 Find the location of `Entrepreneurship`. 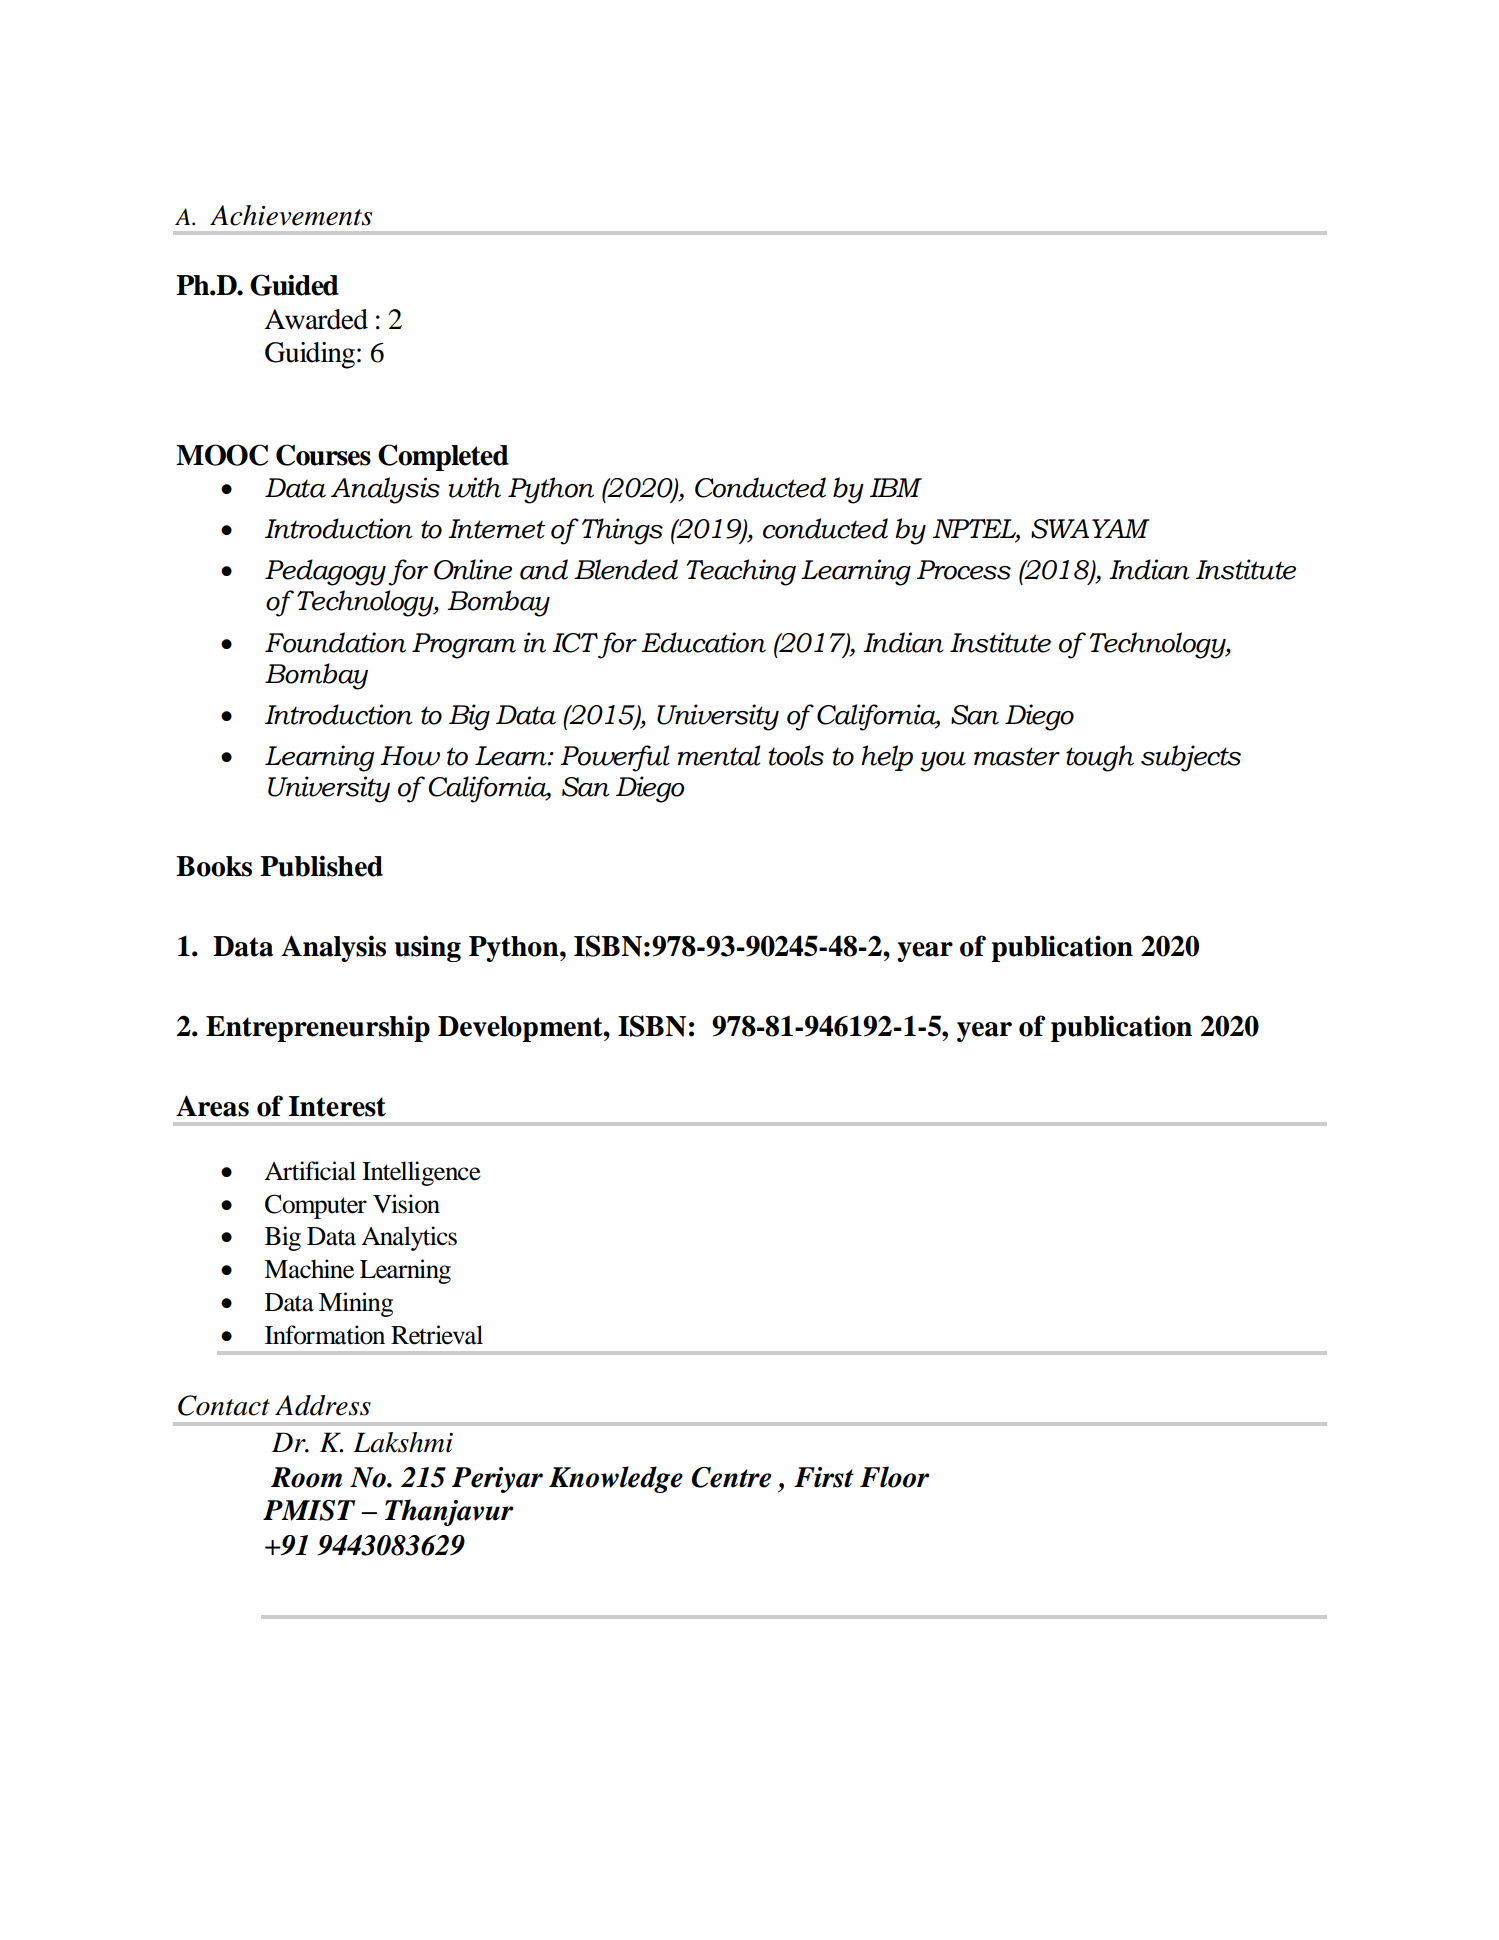

Entrepreneurship is located at coordinates (318, 1028).
